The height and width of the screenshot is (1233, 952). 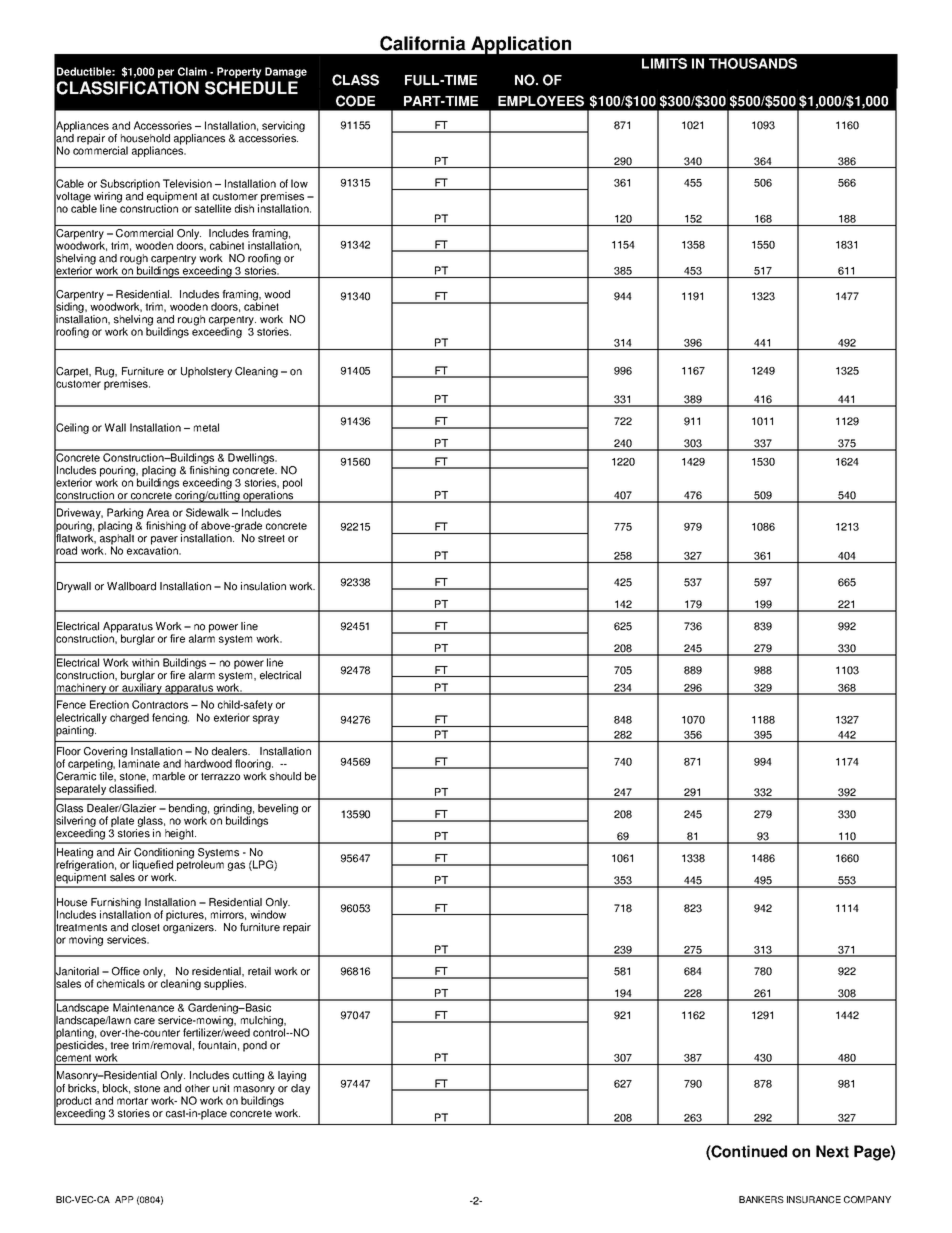 What do you see at coordinates (541, 101) in the screenshot?
I see `EMPLOYEES` at bounding box center [541, 101].
